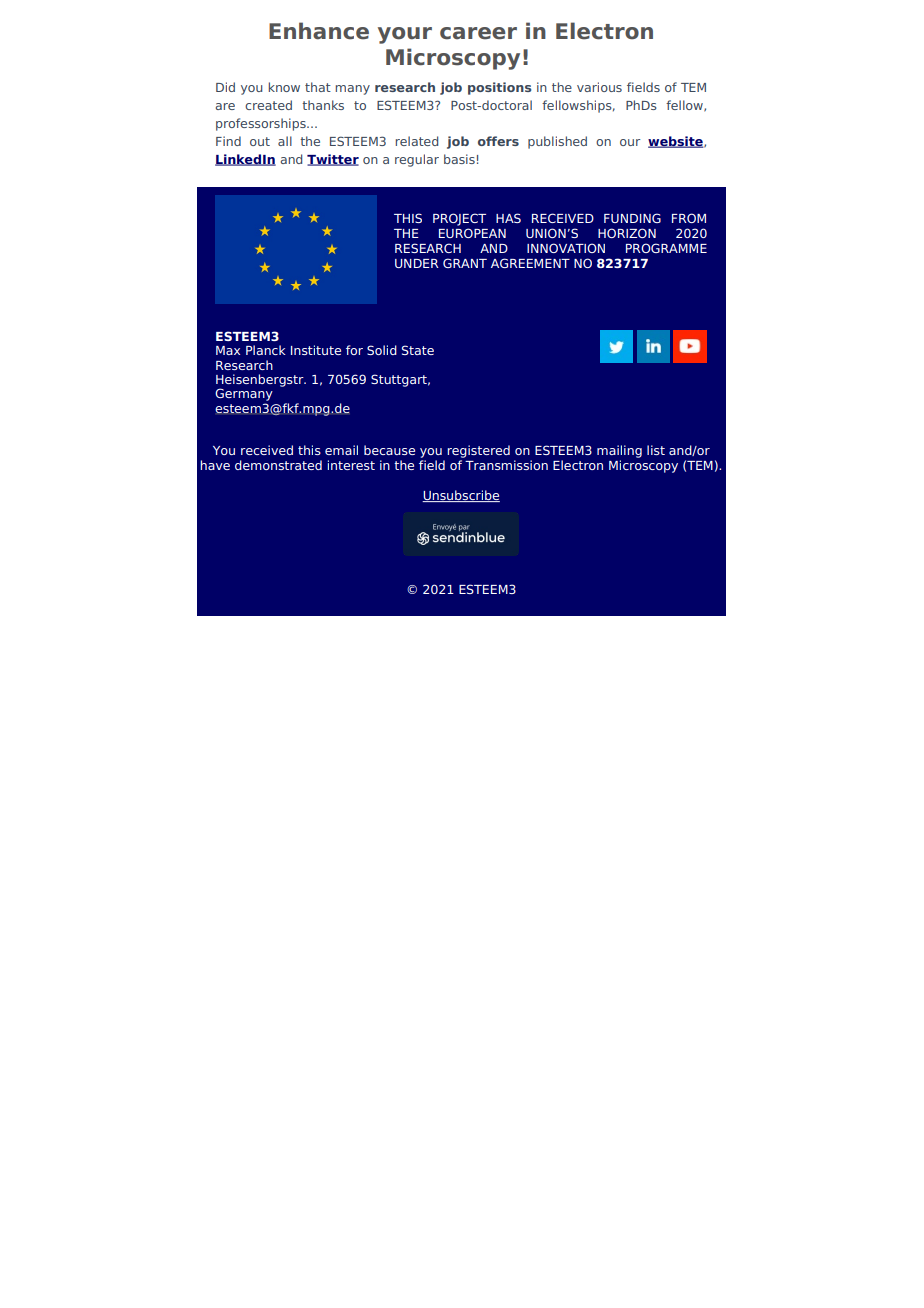 The image size is (924, 1308). Describe the element at coordinates (632, 218) in the page. I see `FUNDING` at that location.
